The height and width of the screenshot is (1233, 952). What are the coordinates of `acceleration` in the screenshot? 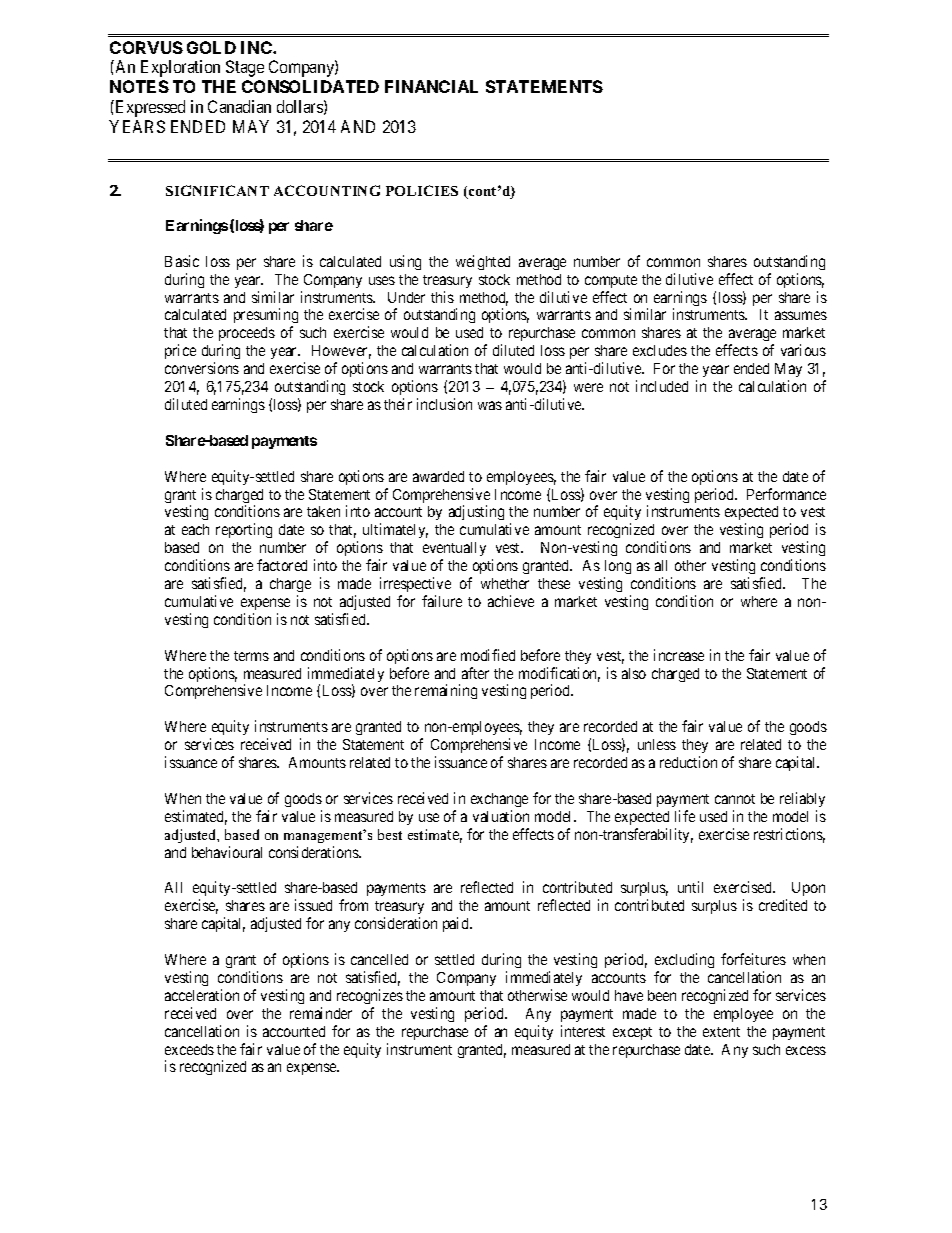 It's located at (202, 995).
